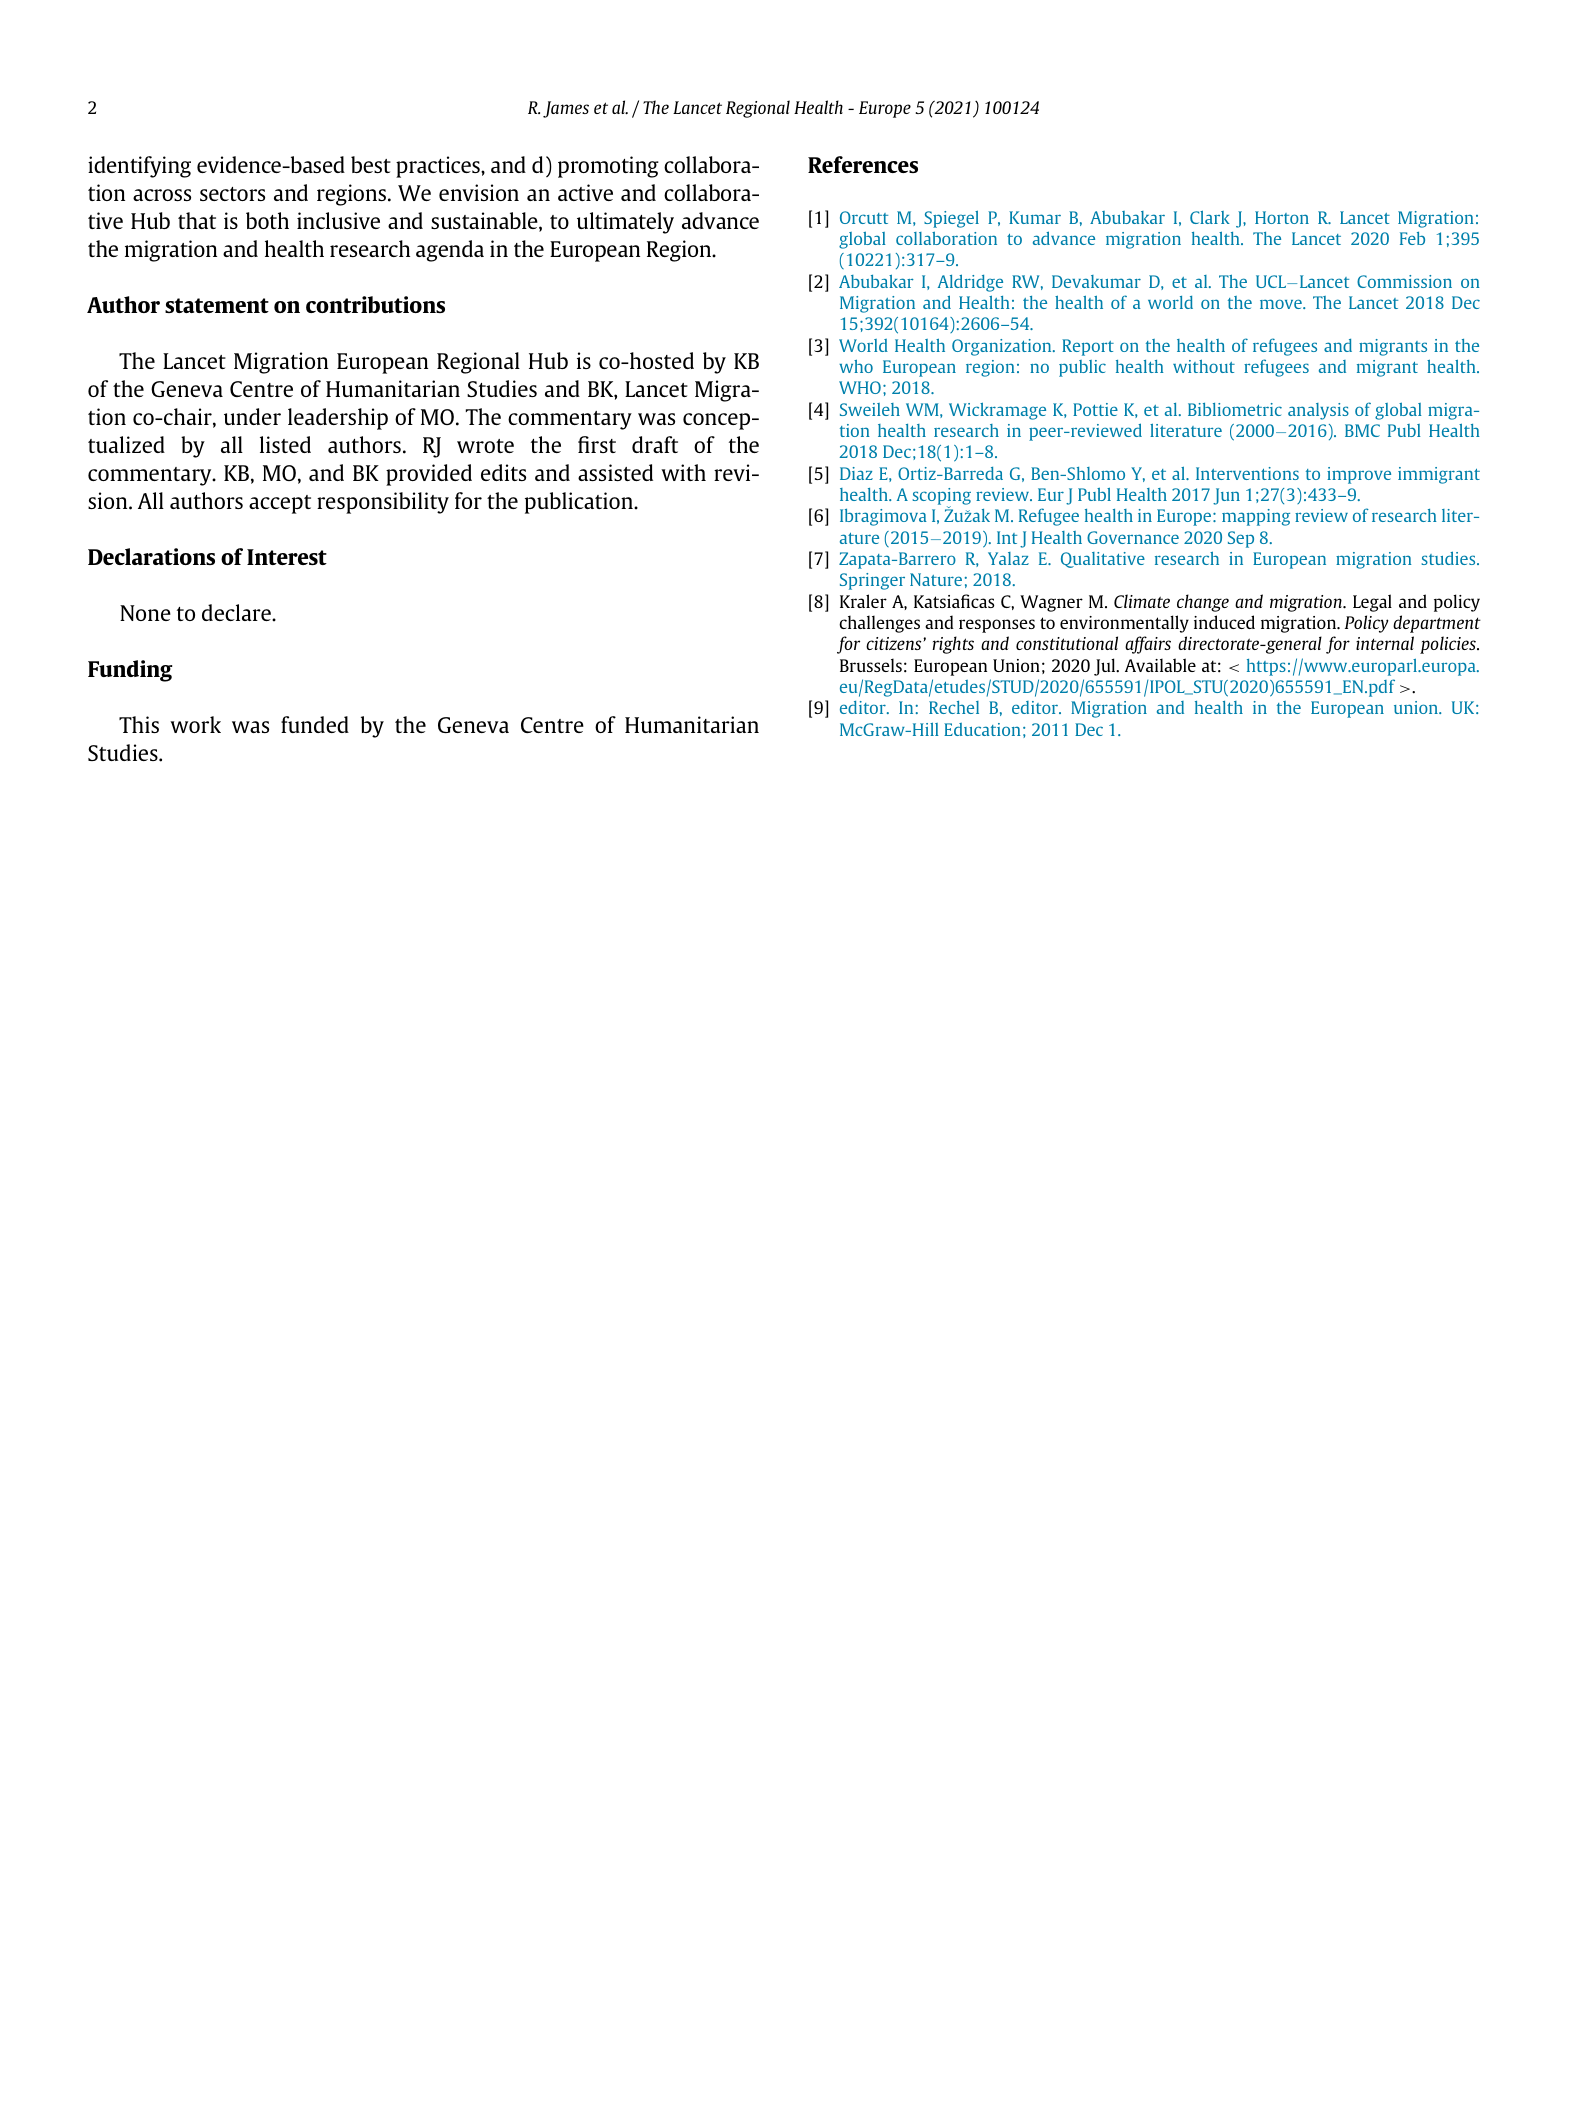  What do you see at coordinates (863, 164) in the document?
I see `References` at bounding box center [863, 164].
